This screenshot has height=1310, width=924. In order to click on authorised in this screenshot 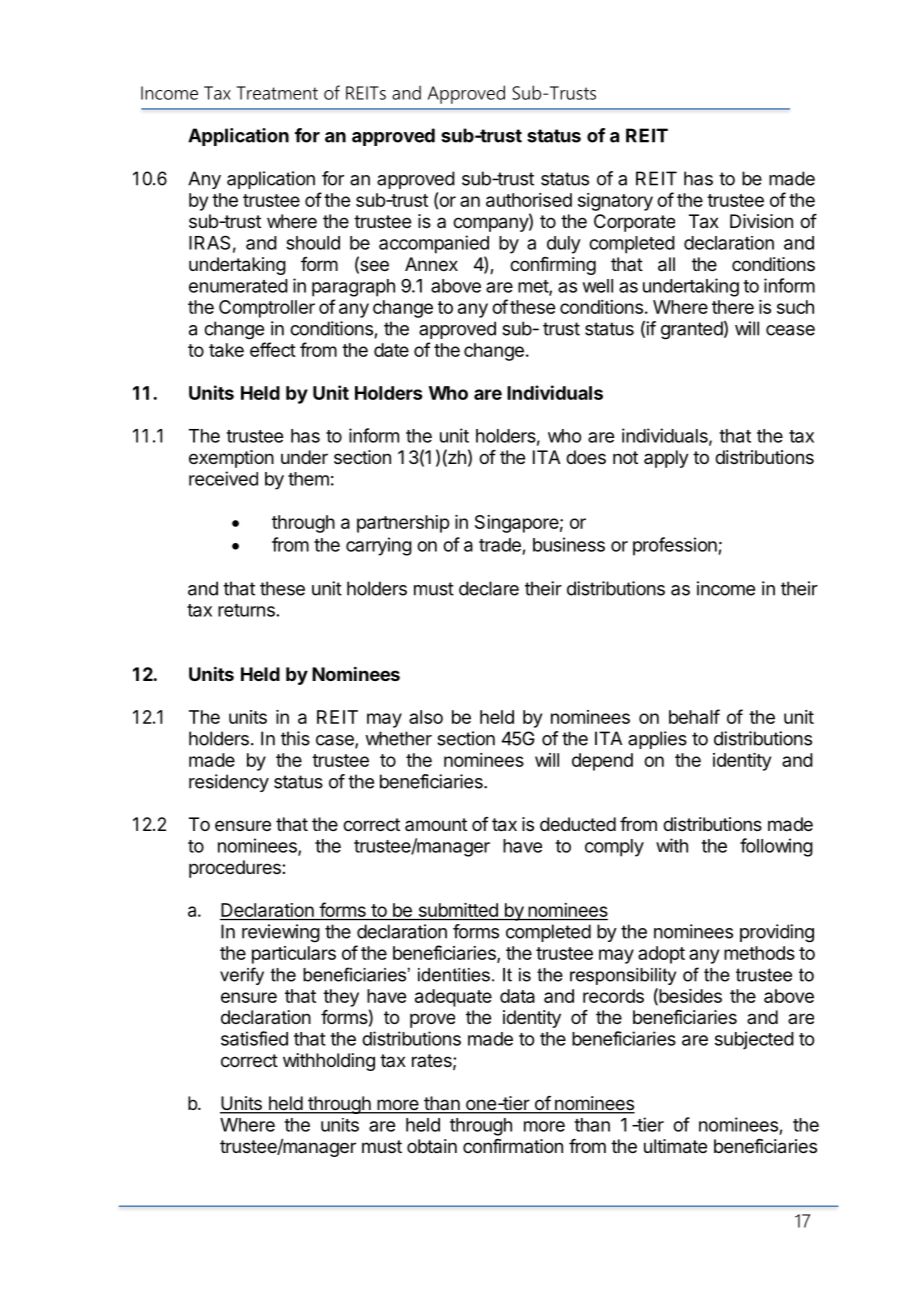, I will do `click(529, 200)`.
